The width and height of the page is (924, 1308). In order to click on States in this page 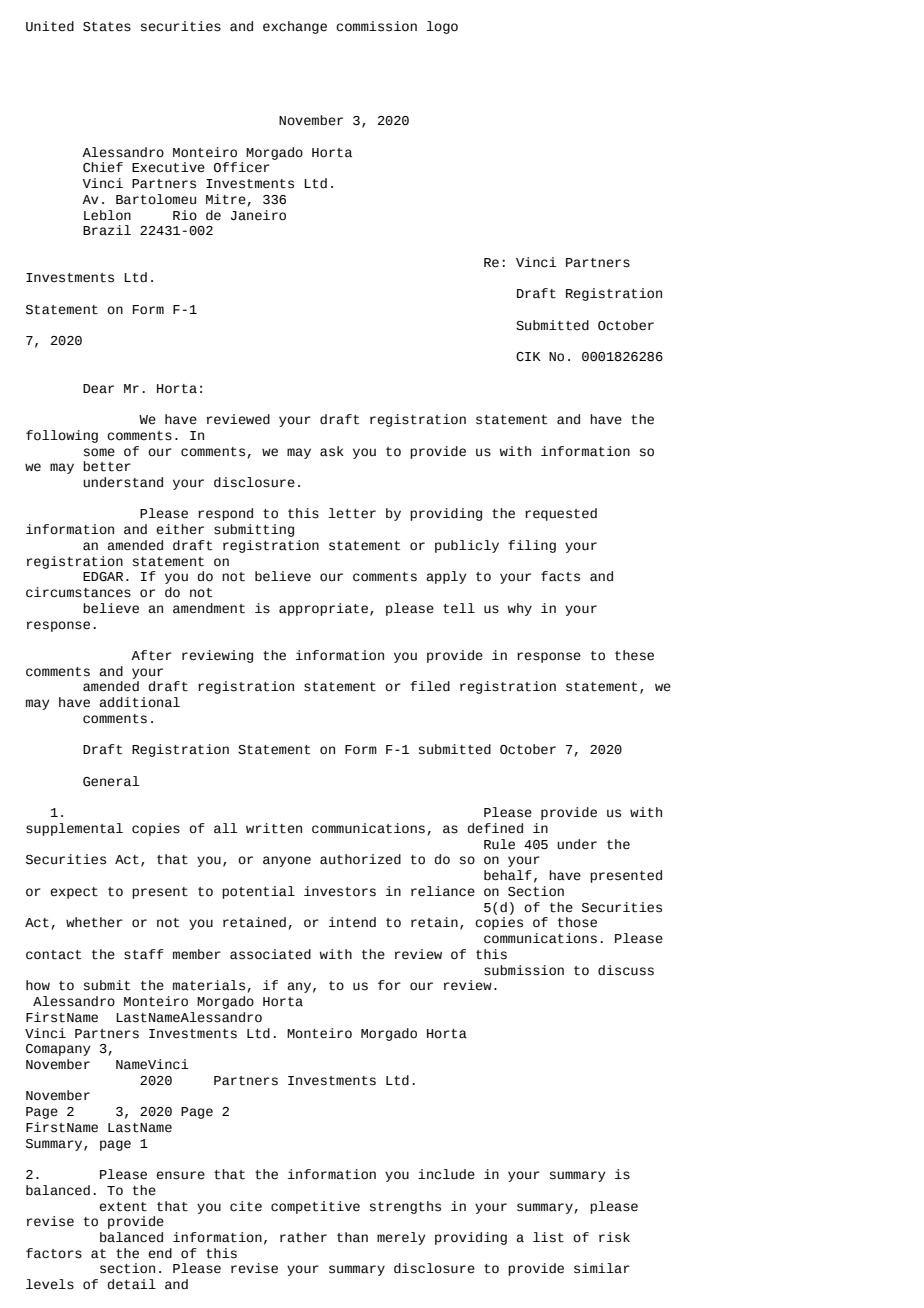, I will do `click(107, 27)`.
